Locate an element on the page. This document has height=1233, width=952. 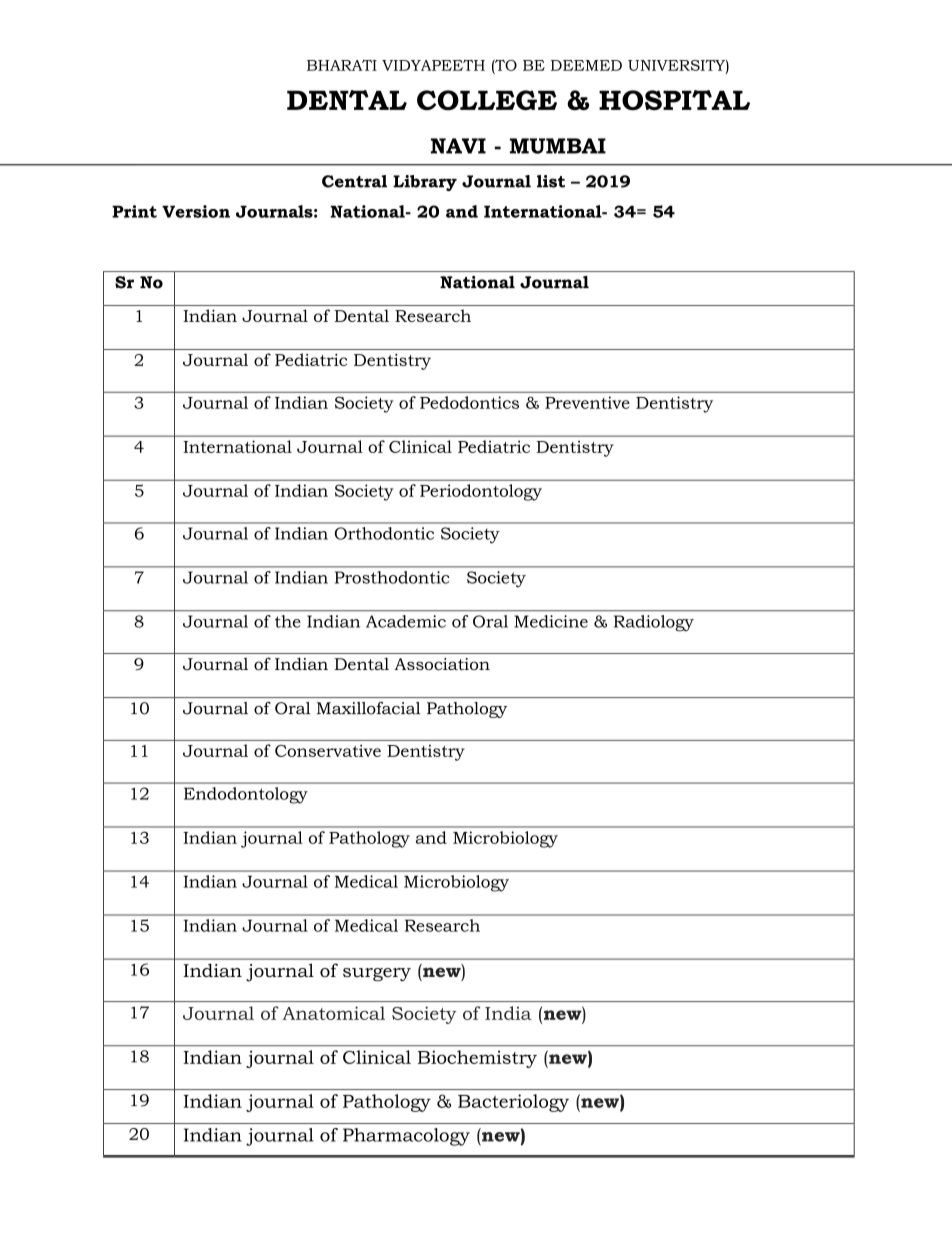
DEEMED is located at coordinates (586, 65).
